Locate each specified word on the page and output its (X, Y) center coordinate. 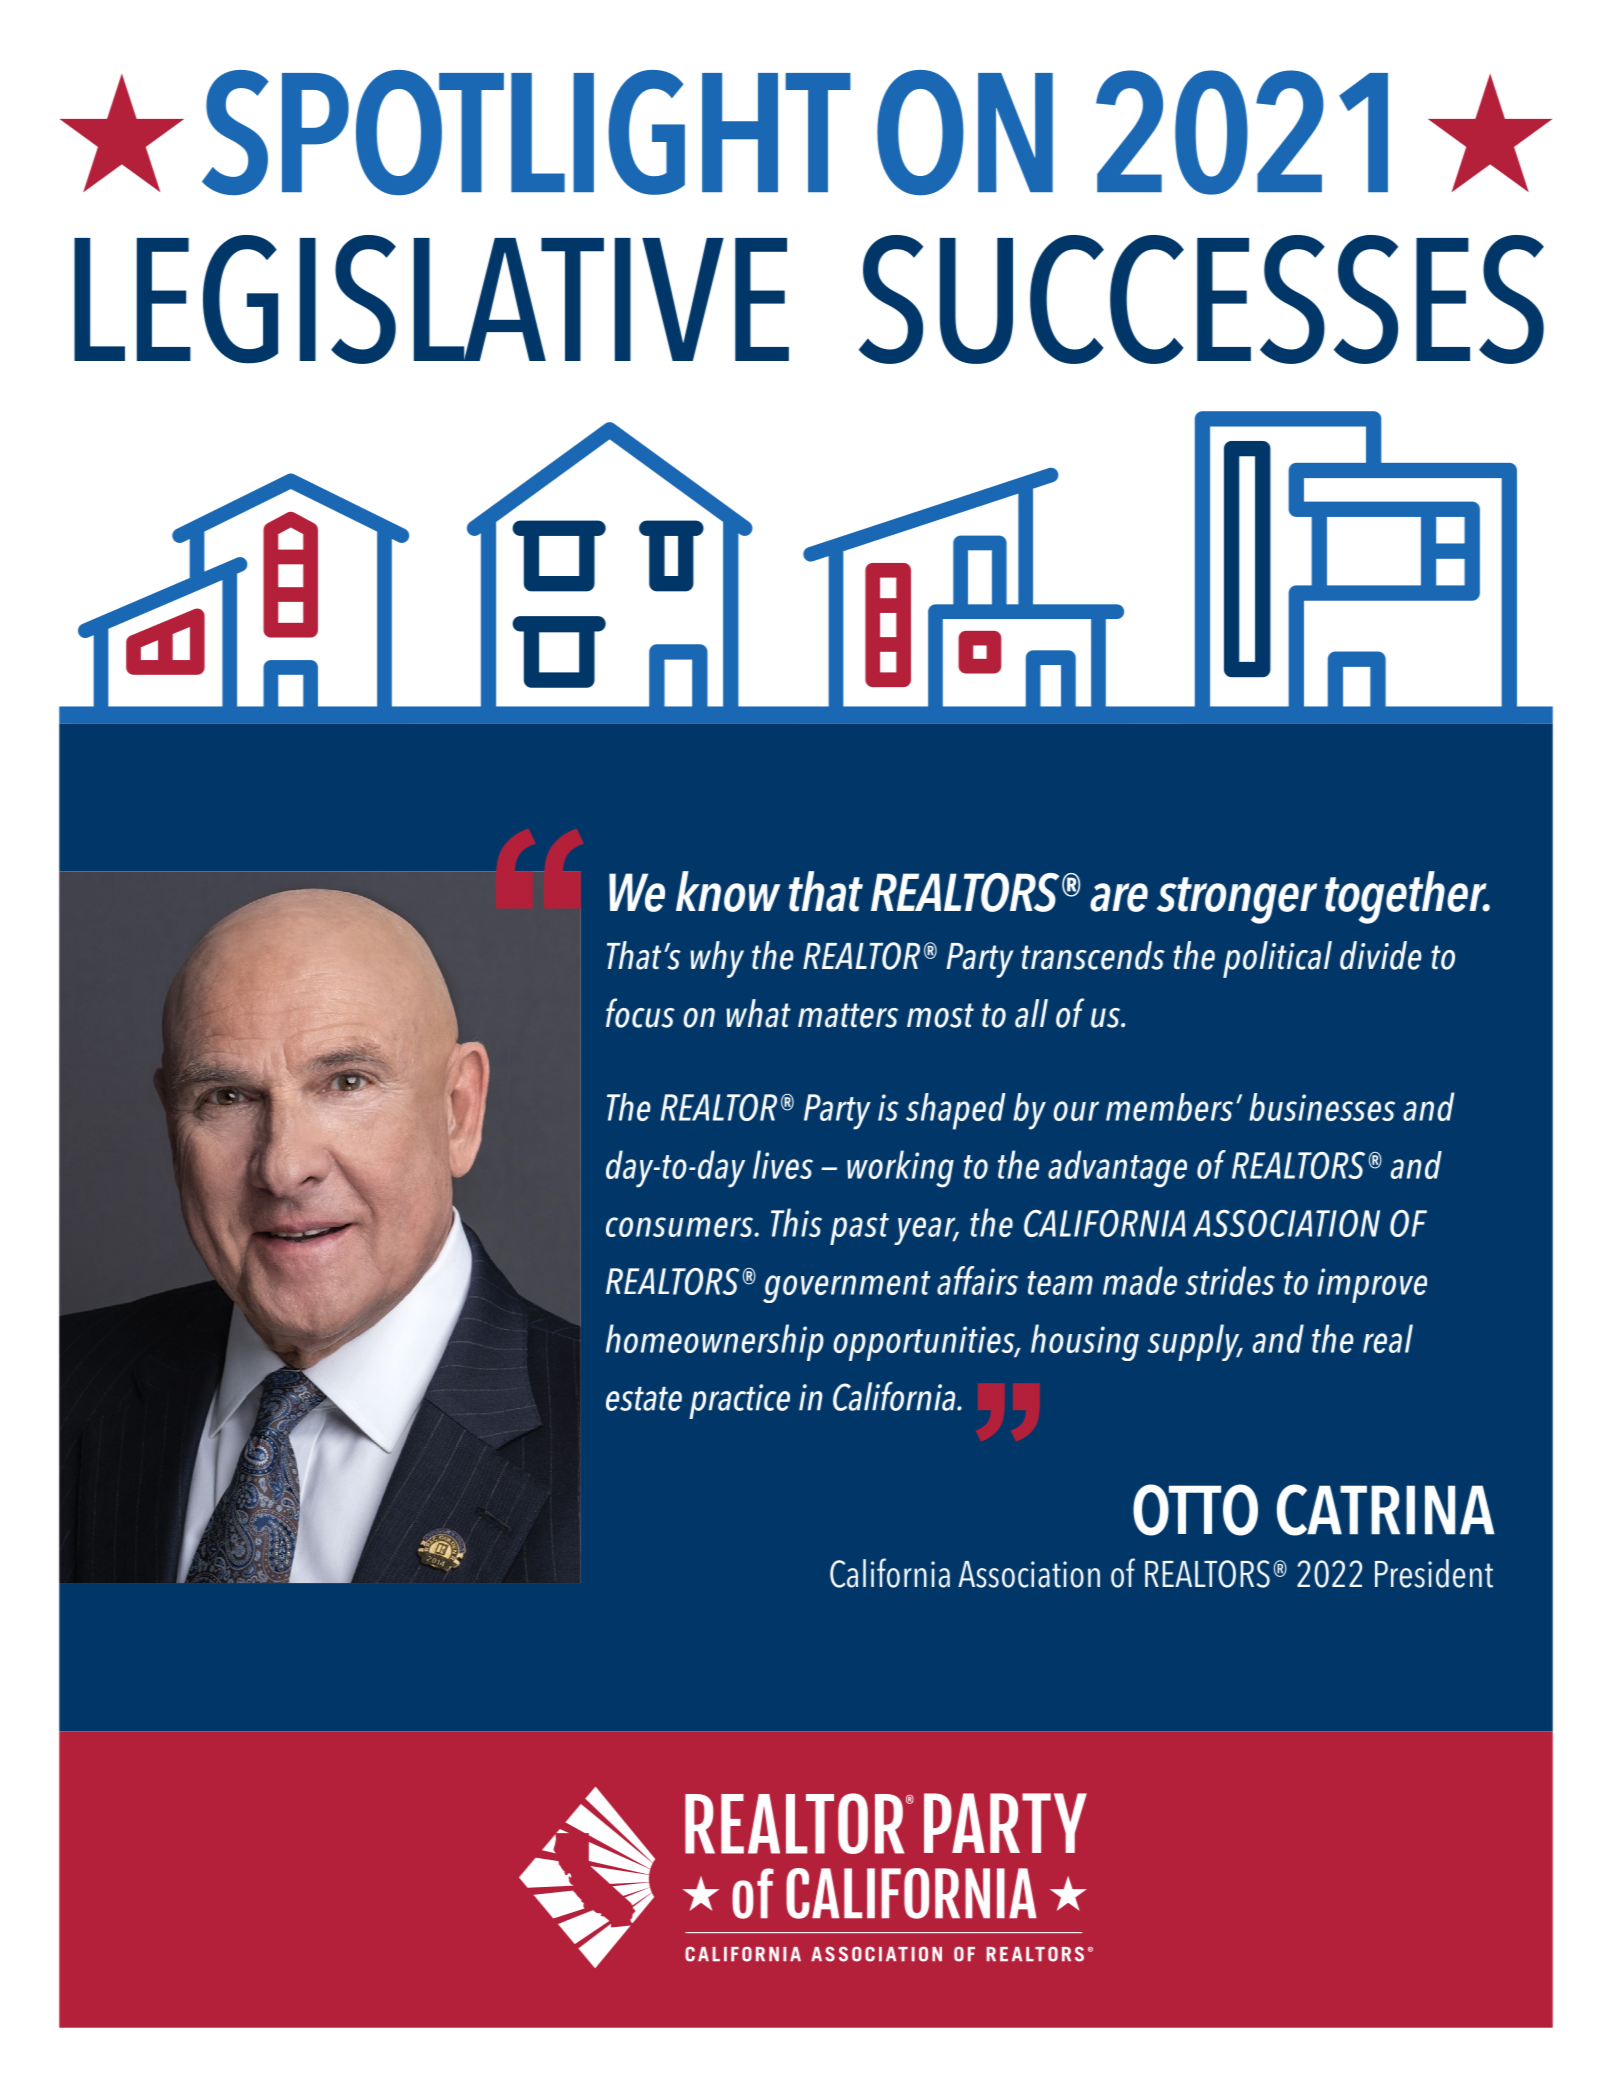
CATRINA (1386, 1510)
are (1119, 897)
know (728, 891)
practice (739, 1401)
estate (644, 1399)
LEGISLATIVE (431, 299)
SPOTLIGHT (526, 132)
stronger (1237, 900)
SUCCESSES (1201, 299)
